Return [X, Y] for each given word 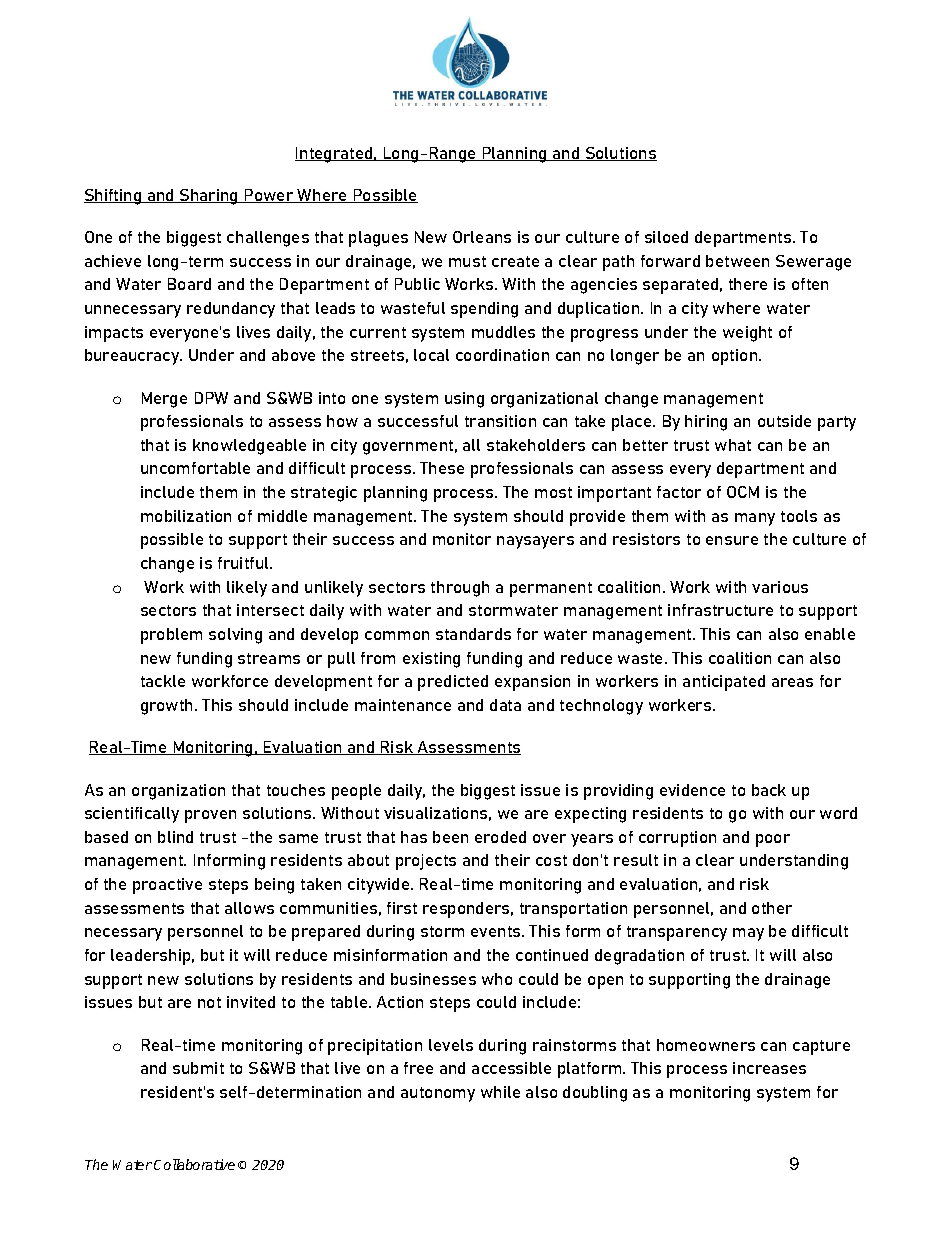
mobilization [186, 516]
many [755, 519]
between [737, 261]
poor [773, 840]
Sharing [209, 197]
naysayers [535, 542]
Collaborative [194, 1164]
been [450, 837]
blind [175, 837]
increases [769, 1068]
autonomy [438, 1094]
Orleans [482, 237]
